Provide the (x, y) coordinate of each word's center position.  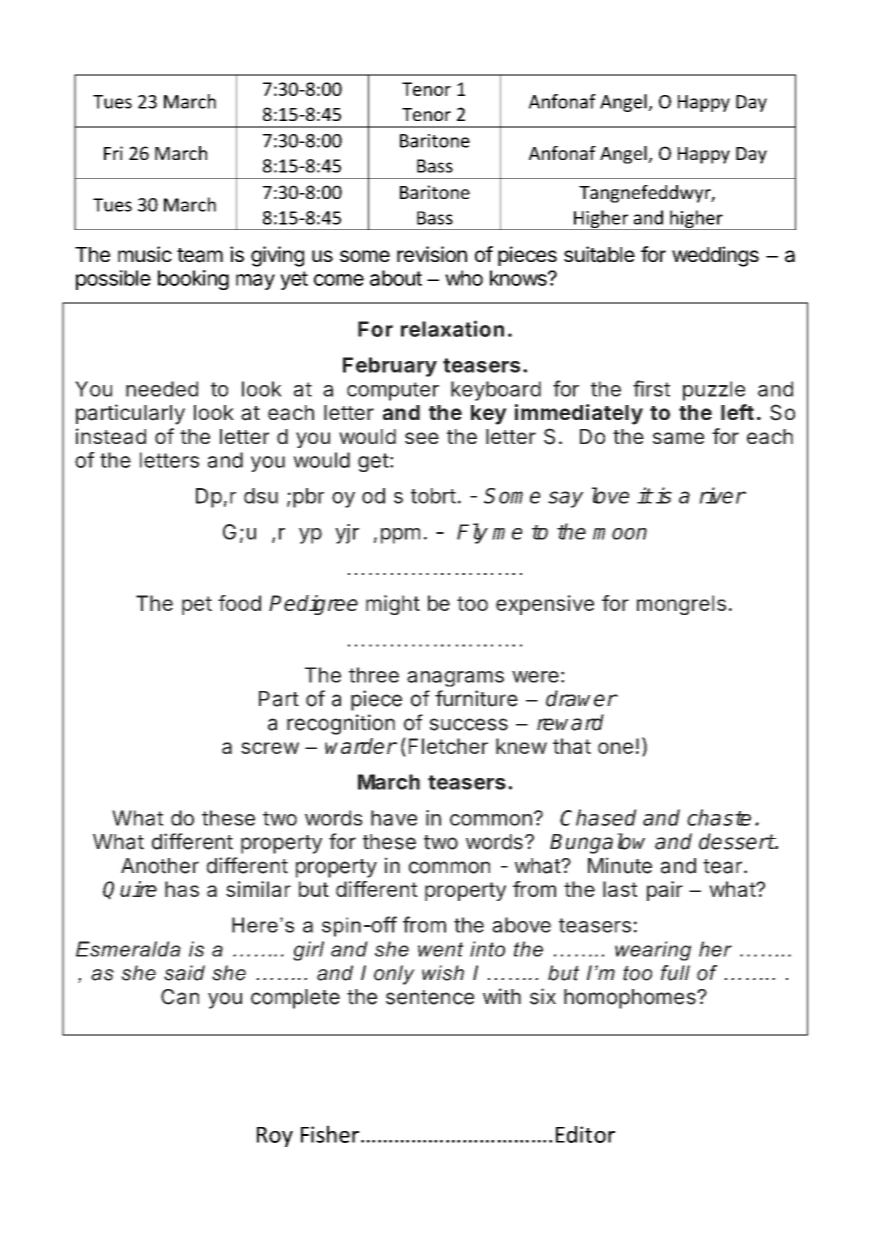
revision (432, 254)
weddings (715, 256)
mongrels (681, 605)
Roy (275, 1137)
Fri (113, 153)
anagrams (455, 679)
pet (197, 605)
